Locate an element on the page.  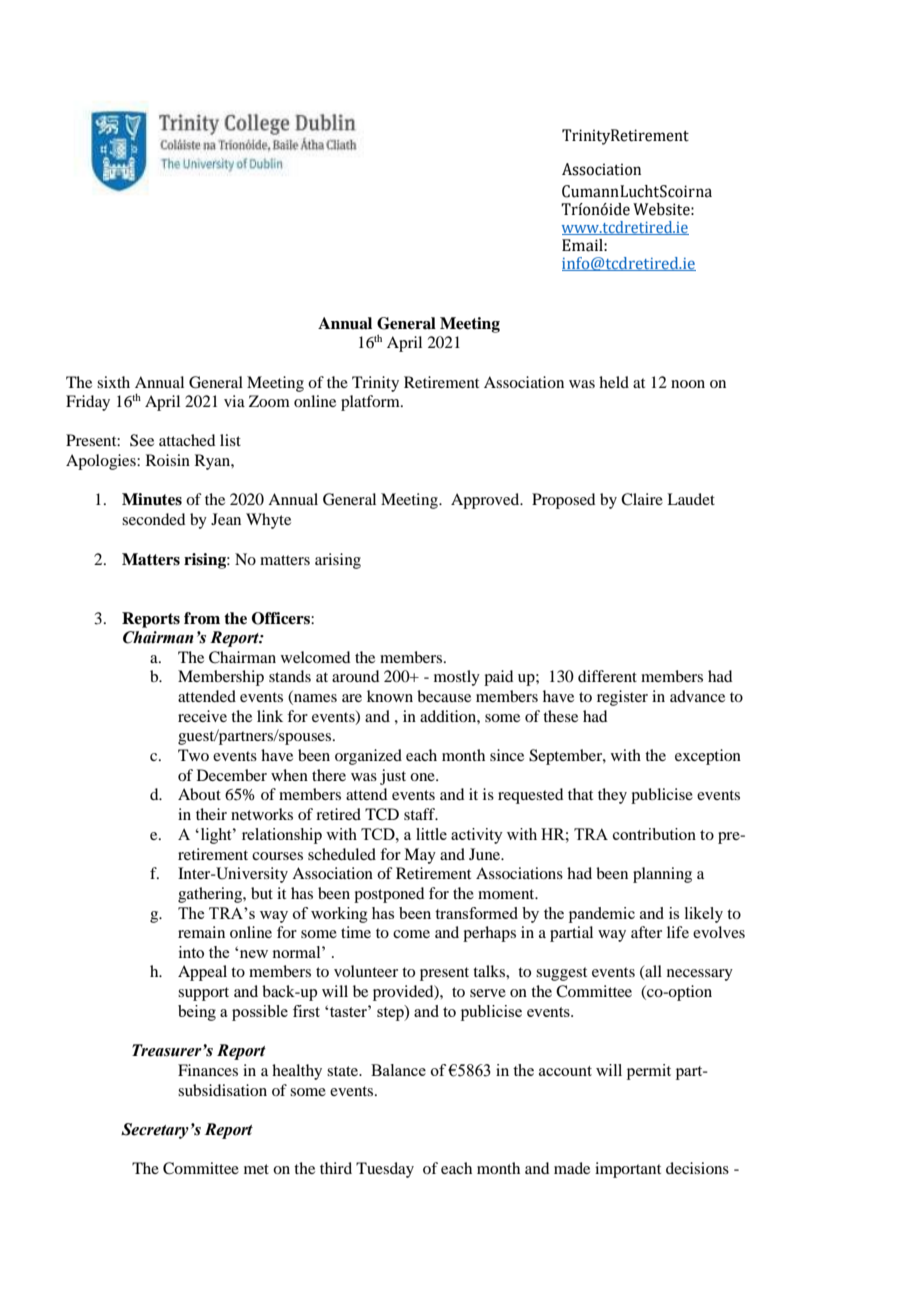
remain is located at coordinates (201, 932).
